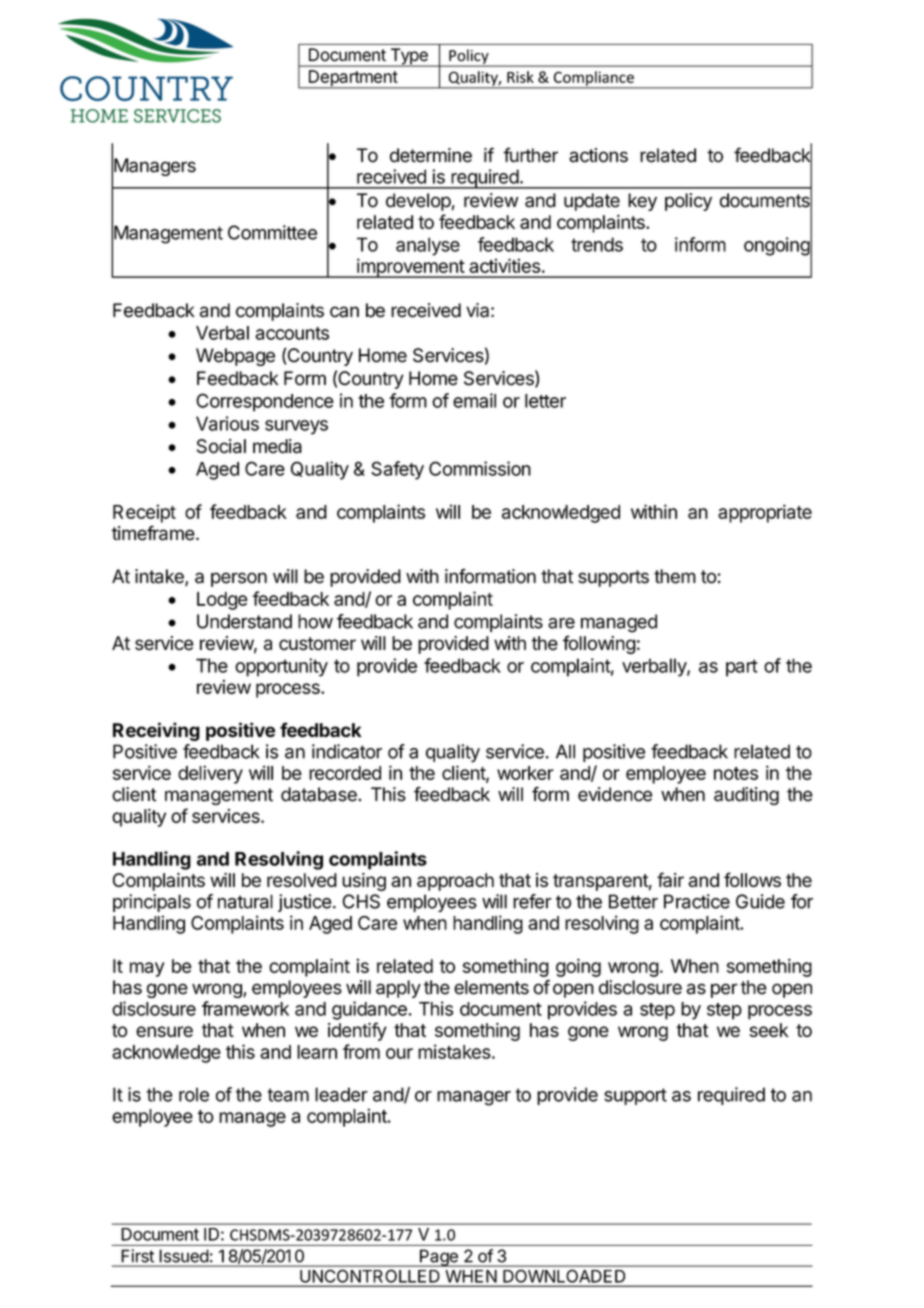 This screenshot has width=924, height=1308. I want to click on role, so click(194, 1094).
